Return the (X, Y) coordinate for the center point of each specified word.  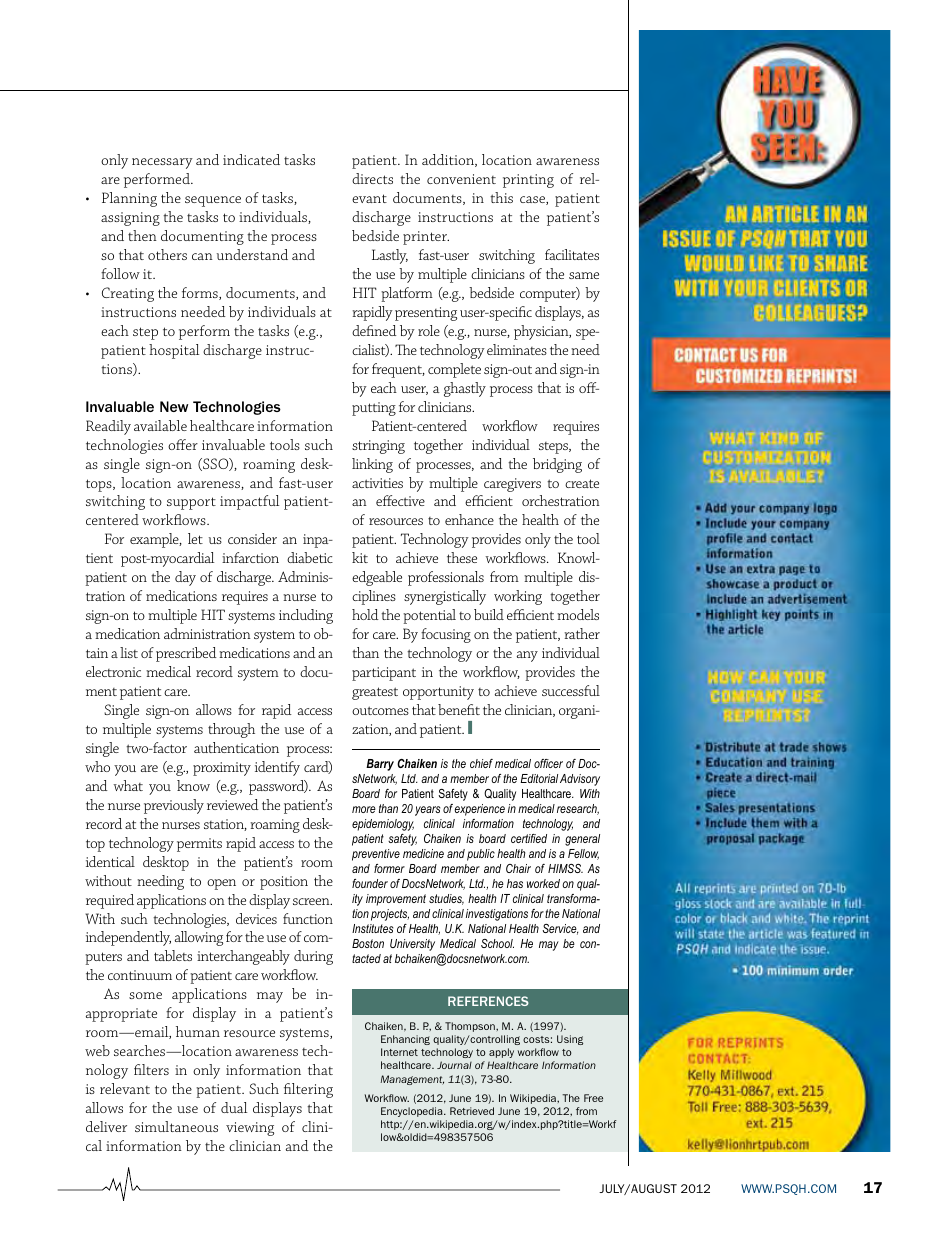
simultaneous (176, 1126)
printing (528, 181)
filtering (308, 1090)
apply (501, 1053)
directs (372, 178)
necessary (162, 163)
